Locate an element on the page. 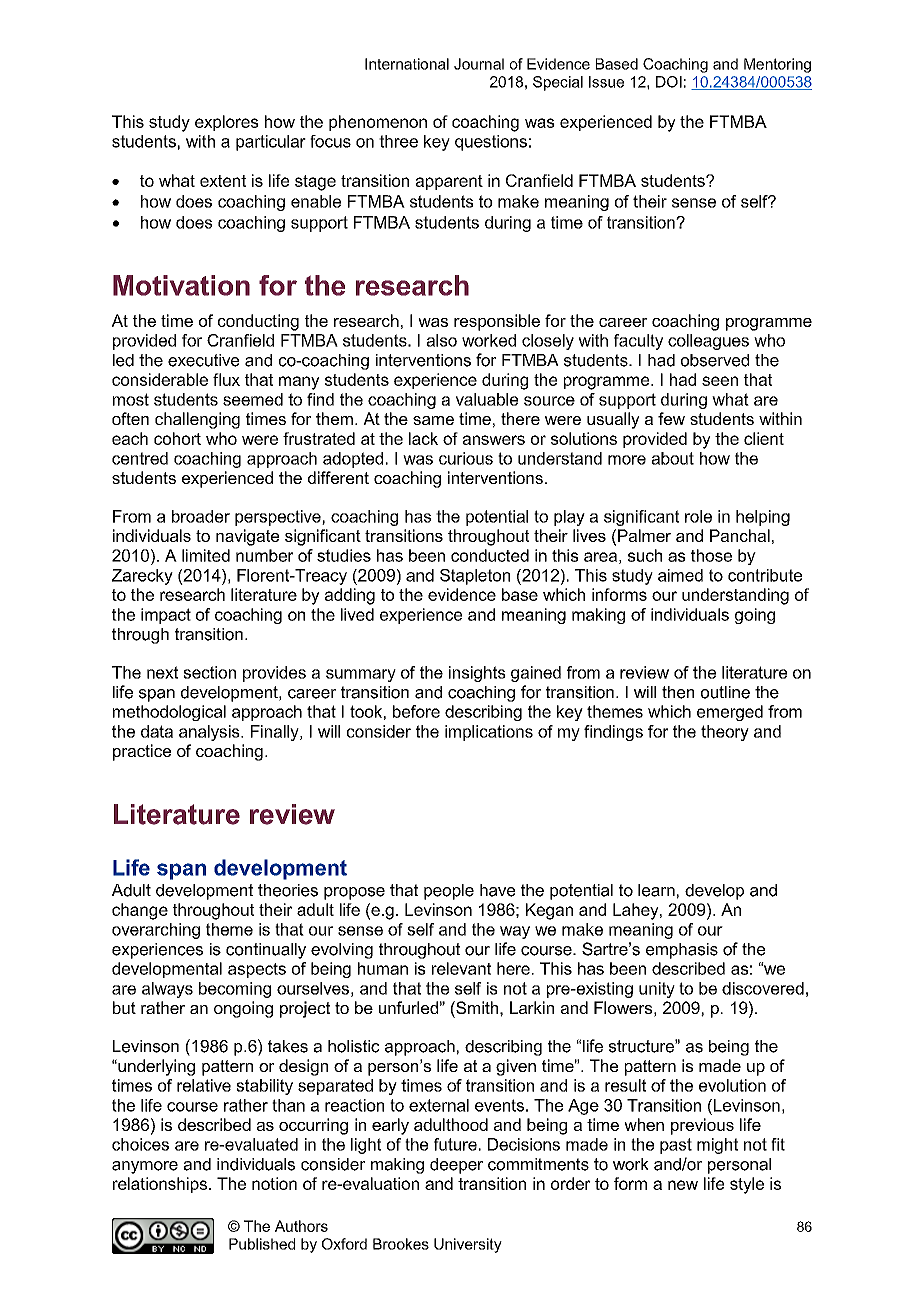  curious is located at coordinates (466, 458).
